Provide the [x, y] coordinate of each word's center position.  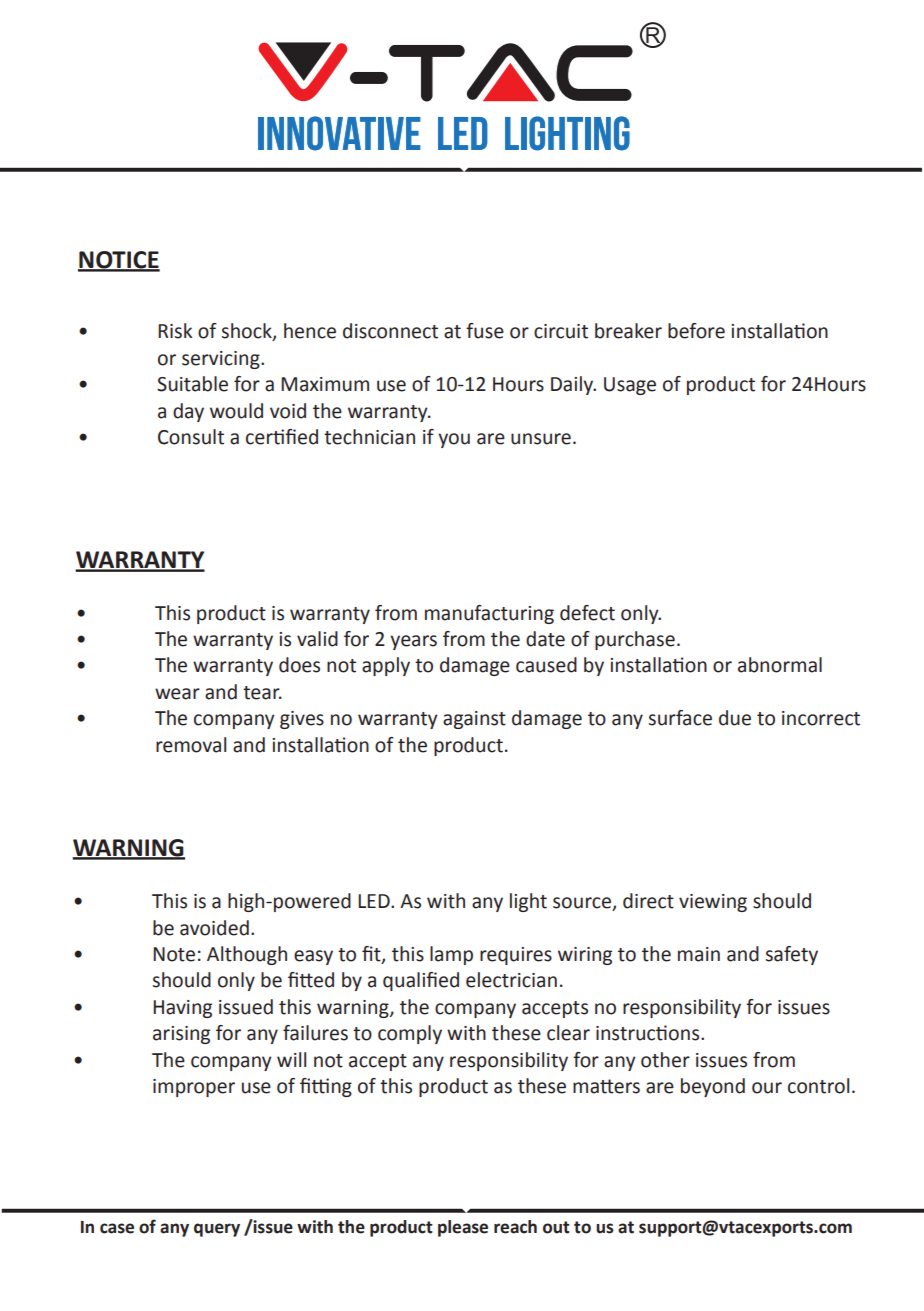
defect [587, 613]
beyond [713, 1087]
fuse [485, 331]
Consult [191, 437]
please [463, 1228]
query [217, 1230]
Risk [175, 331]
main [699, 954]
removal [191, 745]
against [474, 720]
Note [174, 954]
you [454, 440]
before [696, 331]
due [735, 718]
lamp [451, 955]
